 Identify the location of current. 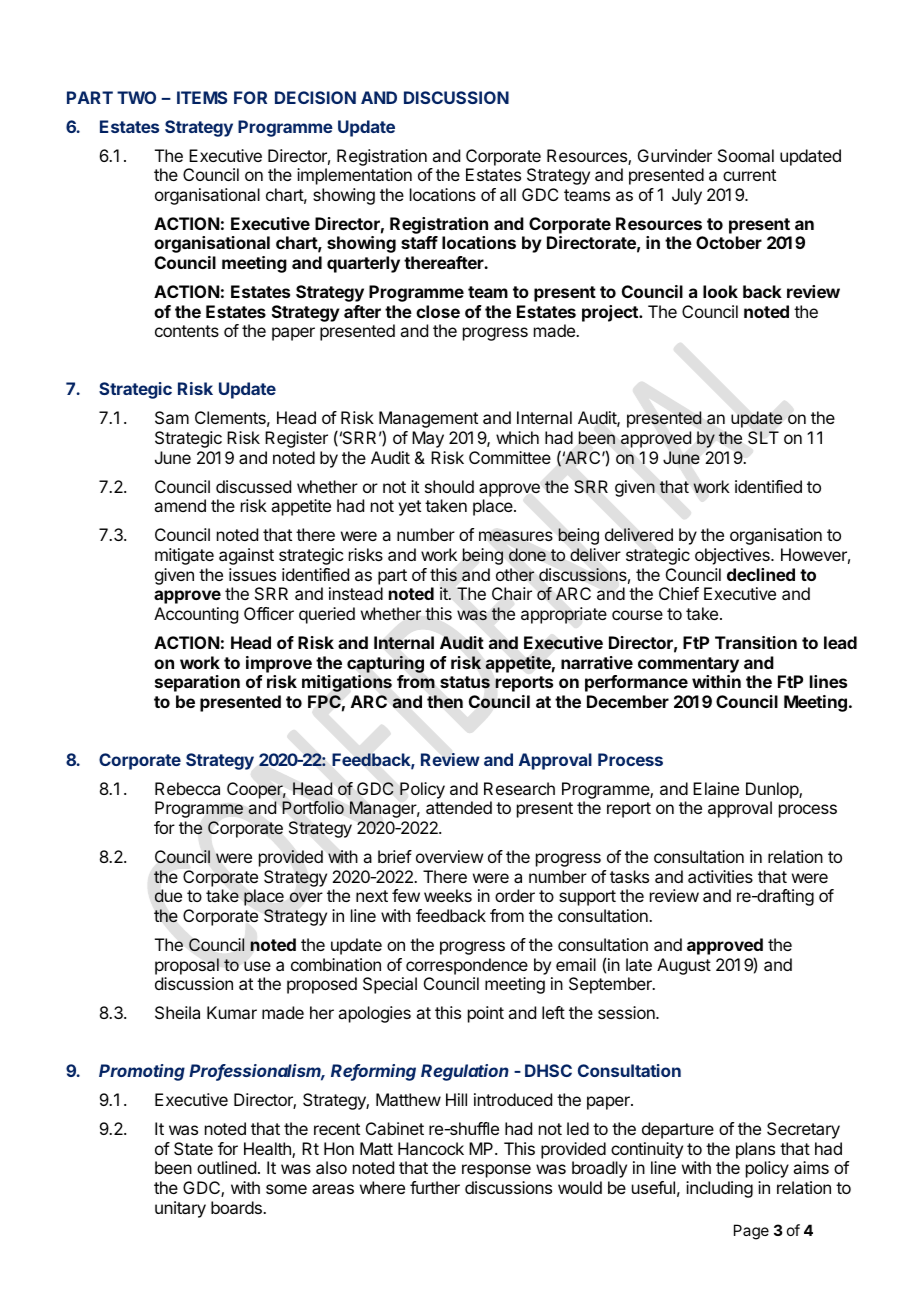
(749, 175).
